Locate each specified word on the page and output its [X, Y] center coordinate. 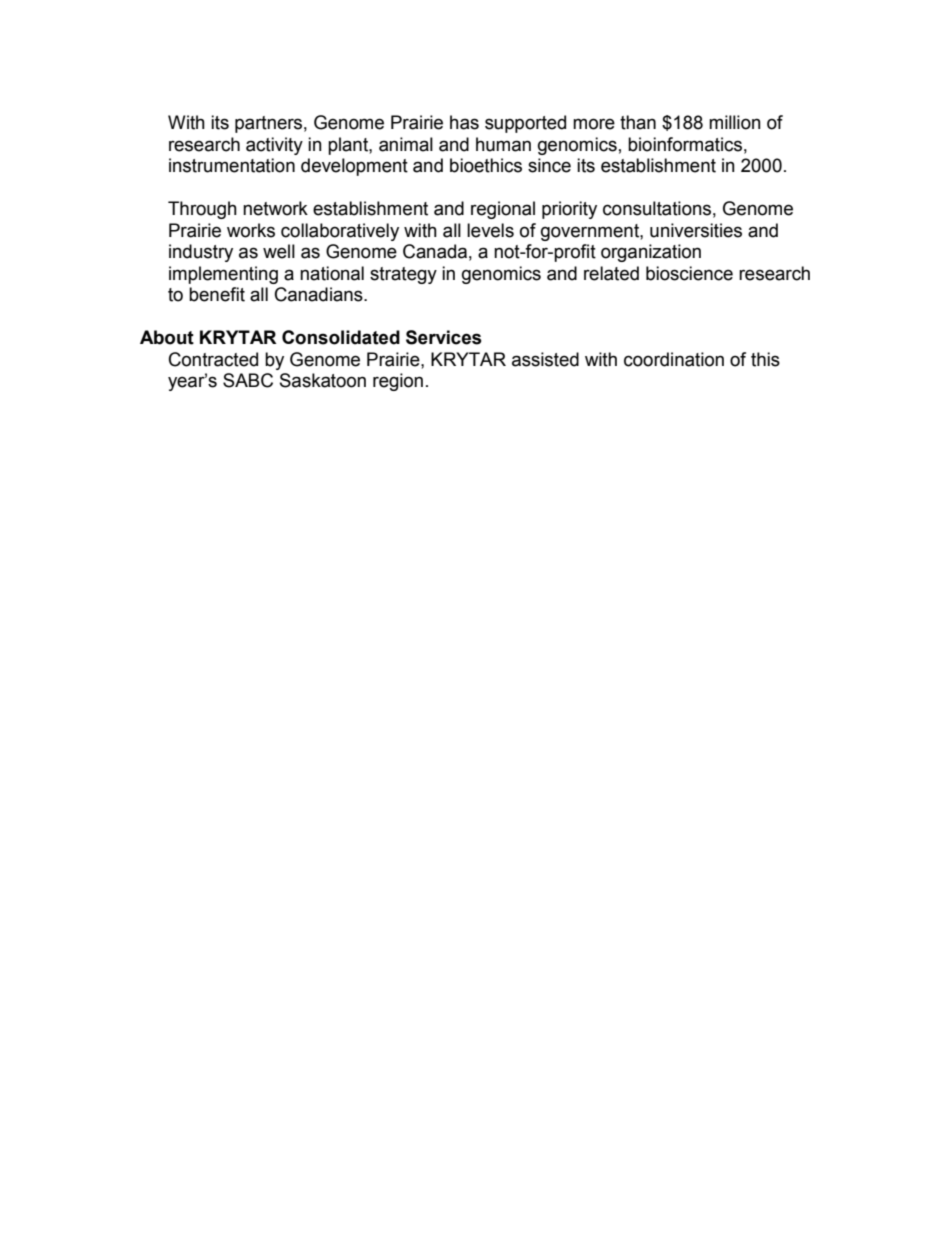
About [167, 337]
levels [490, 230]
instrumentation [232, 165]
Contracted [213, 359]
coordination [674, 359]
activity [274, 146]
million [735, 122]
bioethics [486, 165]
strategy [403, 275]
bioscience [689, 273]
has [464, 122]
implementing [223, 275]
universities [696, 230]
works [251, 230]
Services [444, 337]
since [549, 165]
